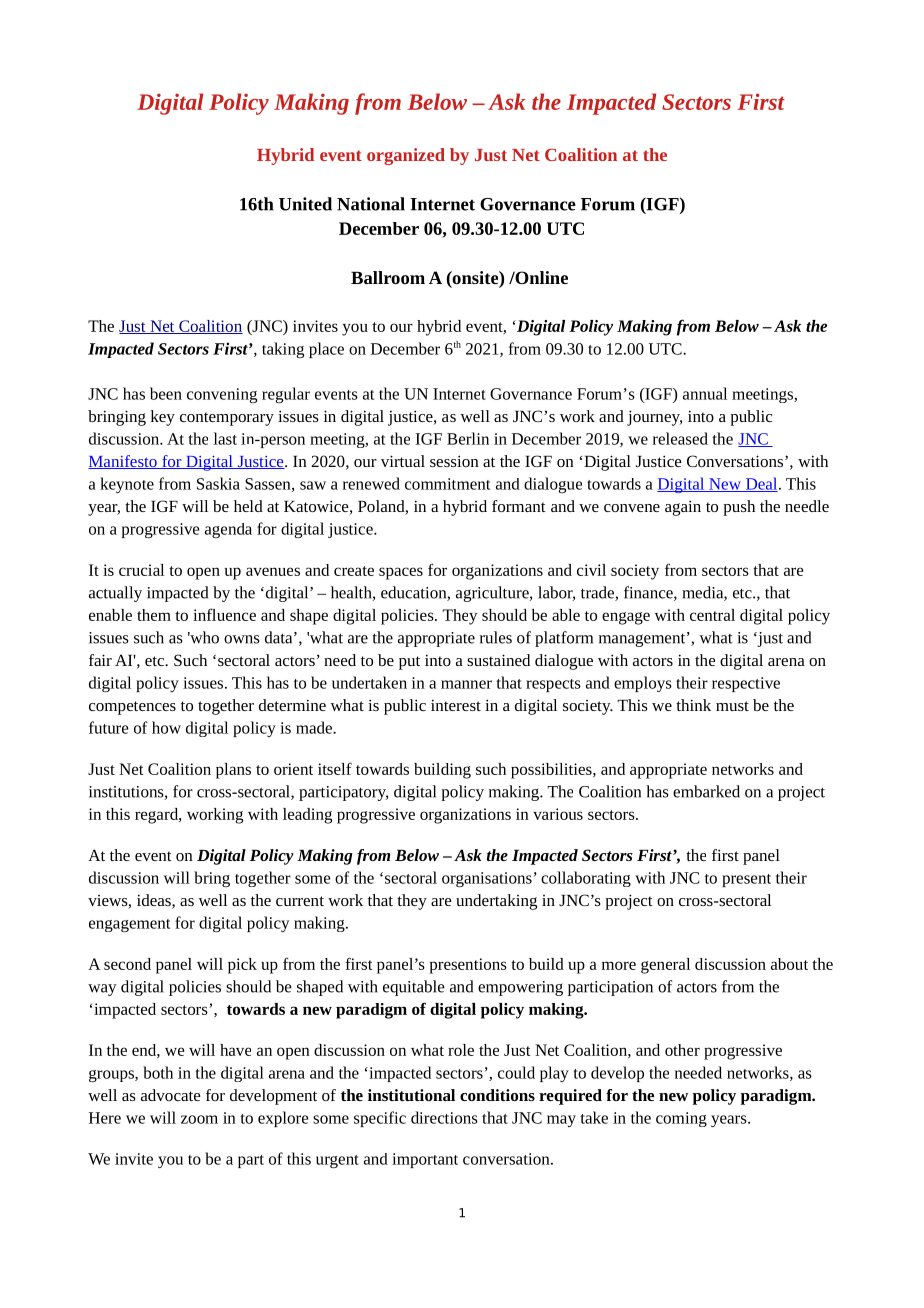  I want to click on United, so click(305, 204).
